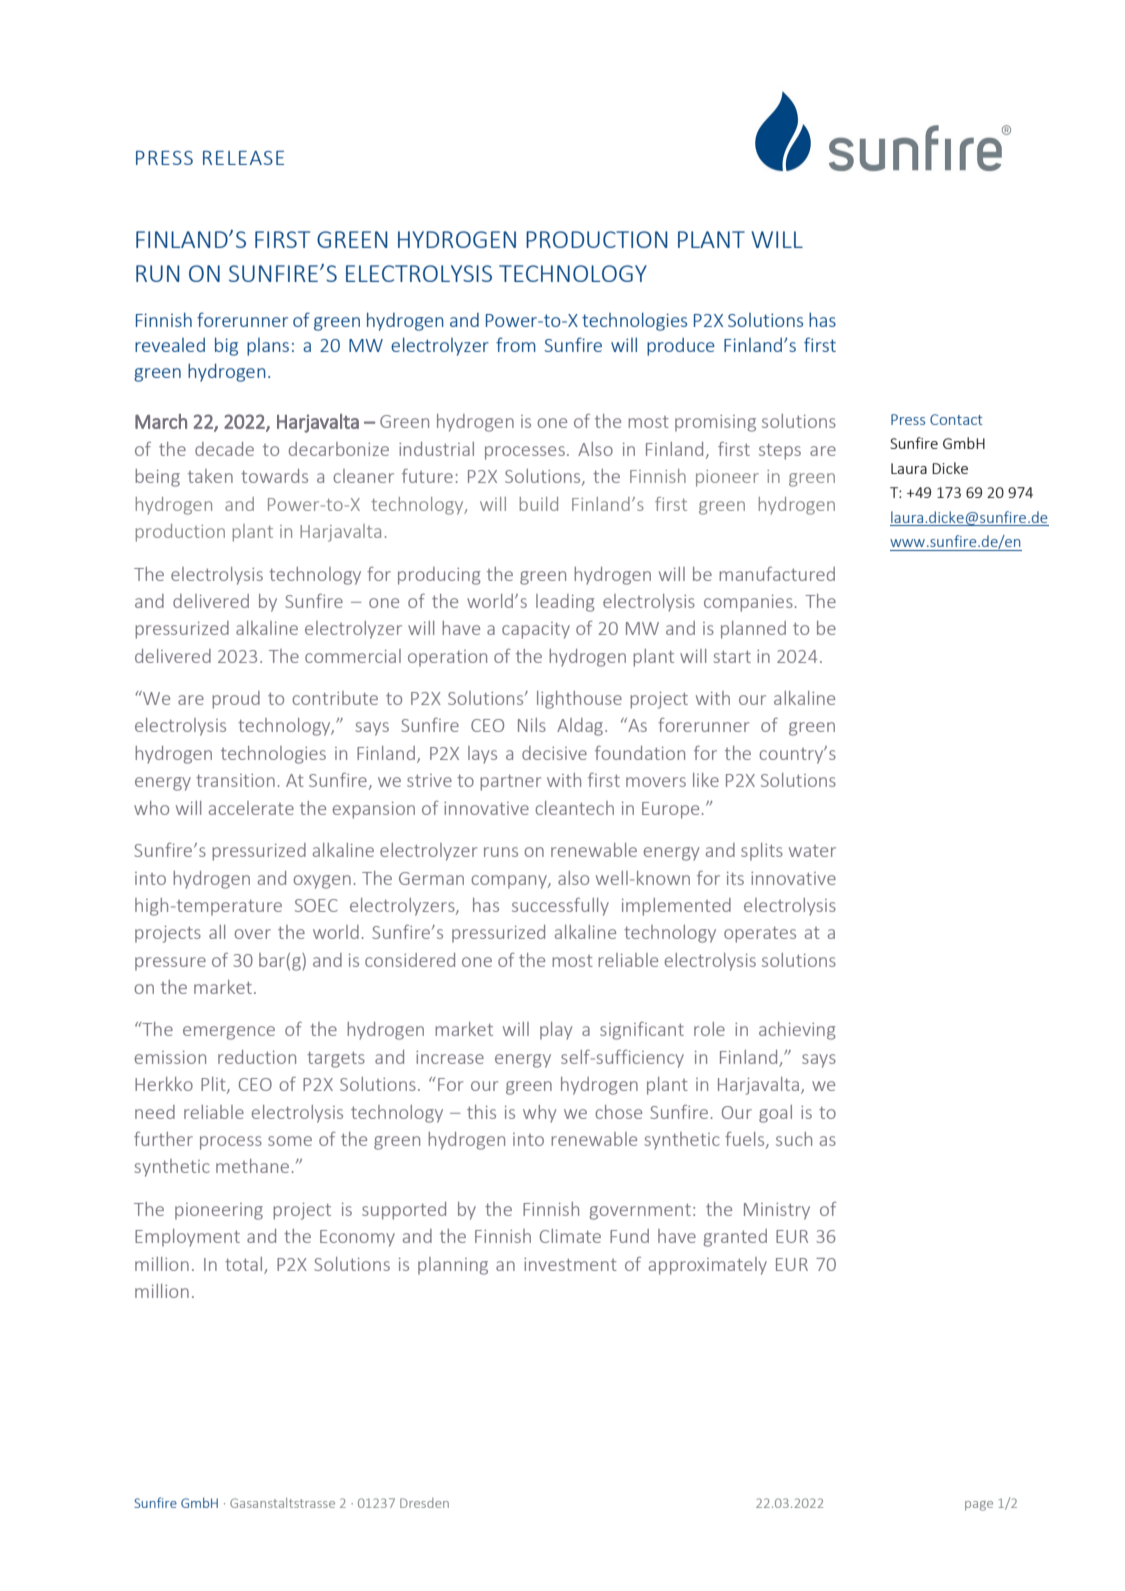 Image resolution: width=1125 pixels, height=1591 pixels. I want to click on manufactured, so click(777, 574).
